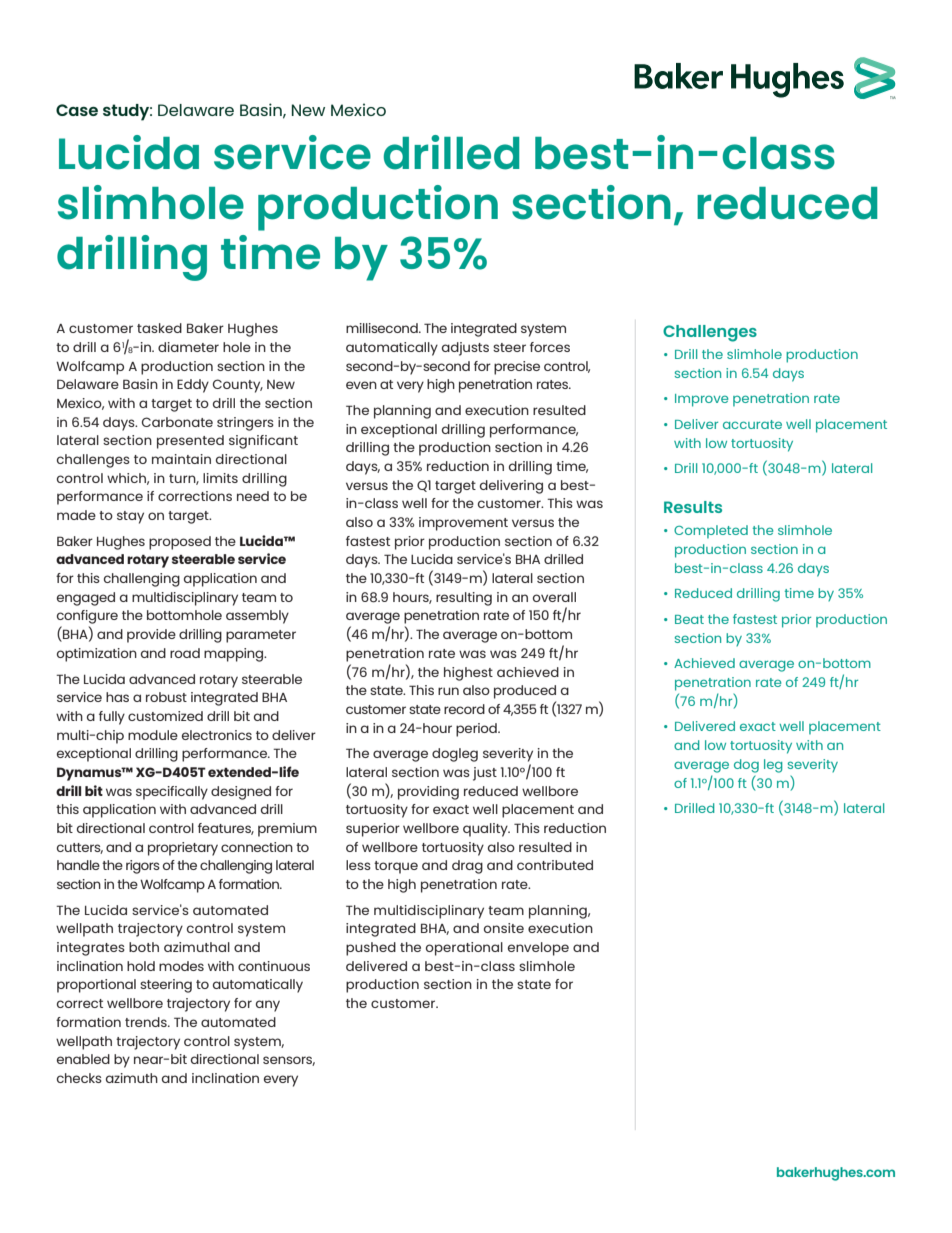 The height and width of the document is (1233, 952). Describe the element at coordinates (464, 599) in the document. I see `resulting` at that location.
